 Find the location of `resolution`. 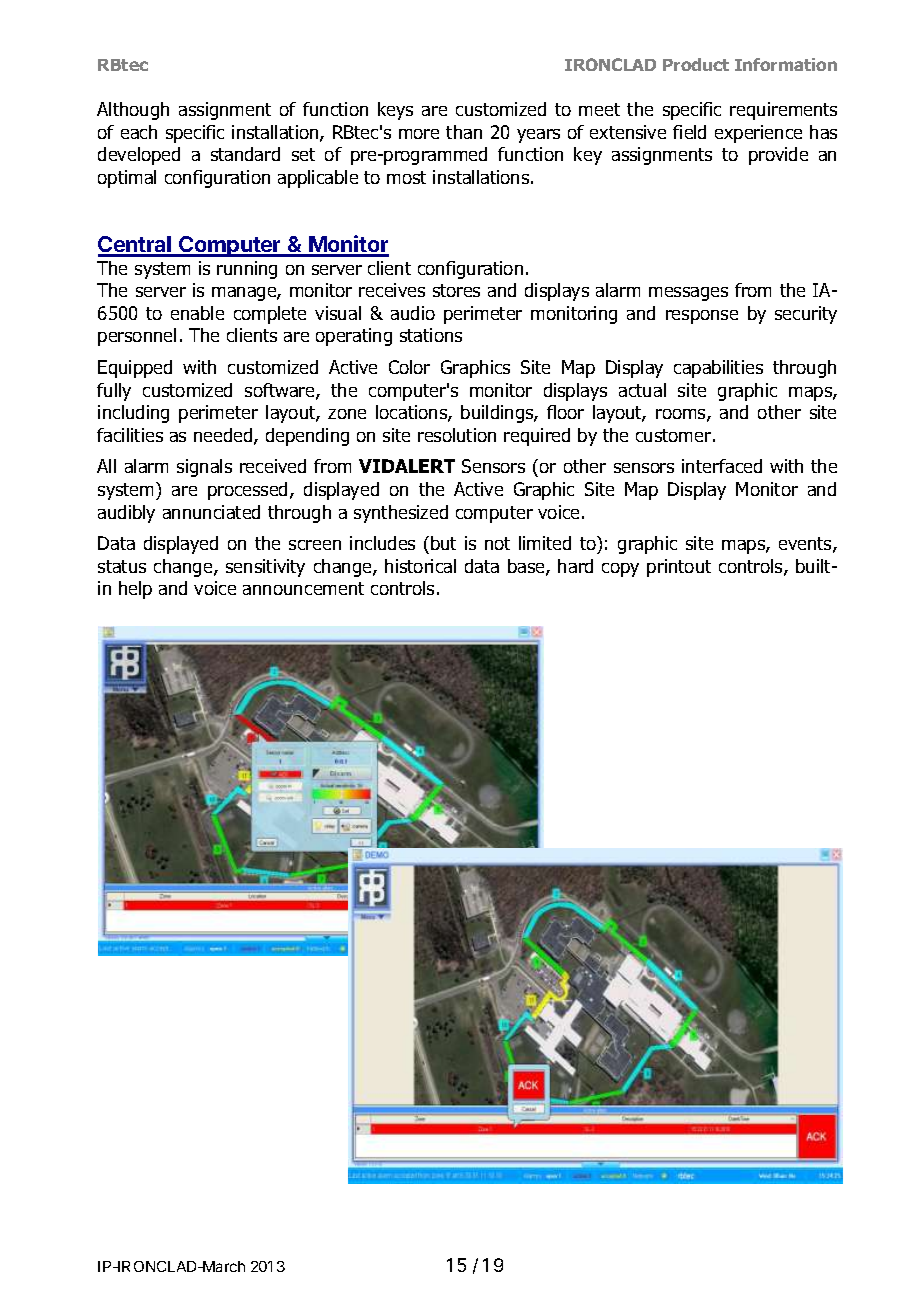

resolution is located at coordinates (457, 435).
